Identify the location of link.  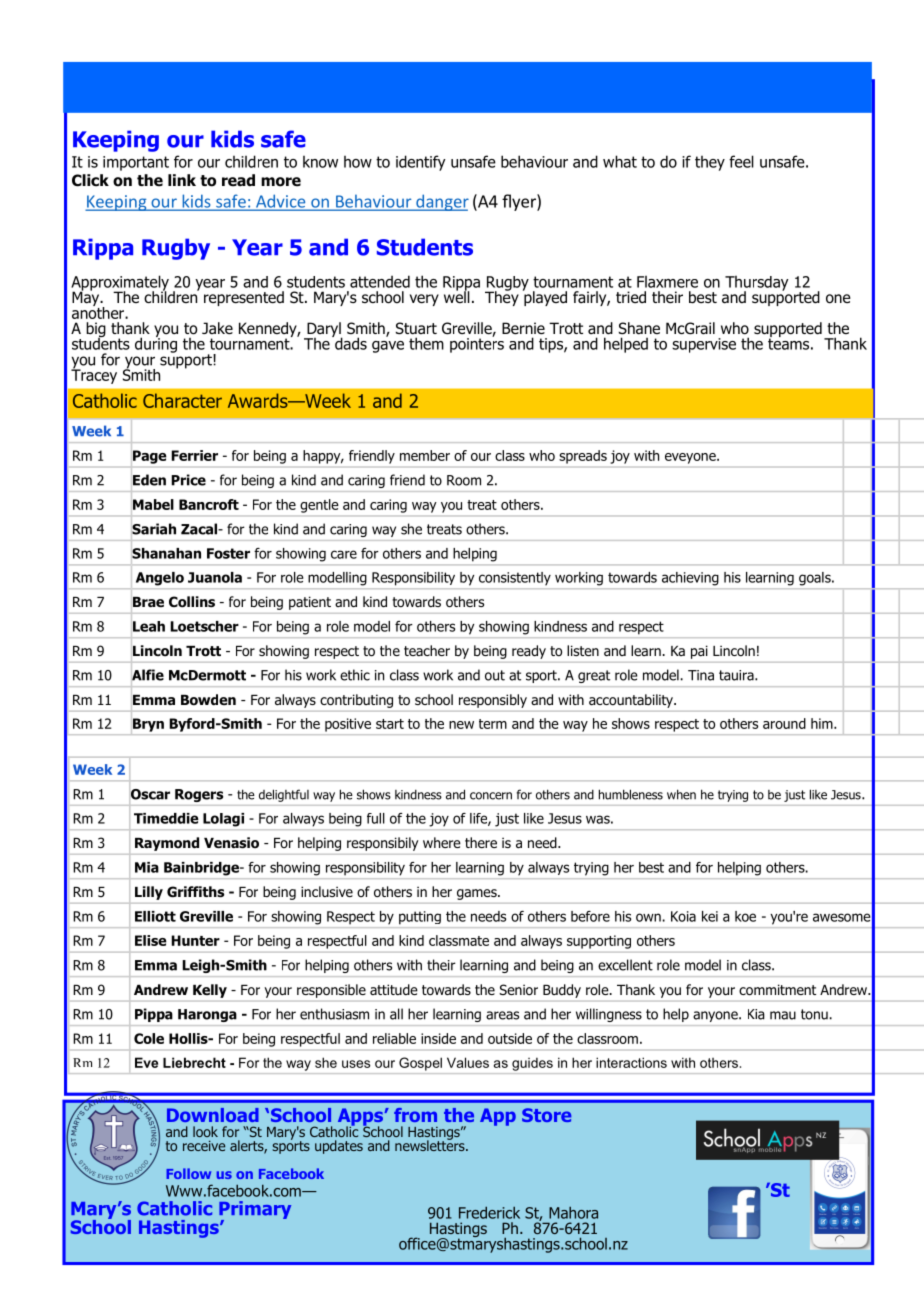
(182, 180).
